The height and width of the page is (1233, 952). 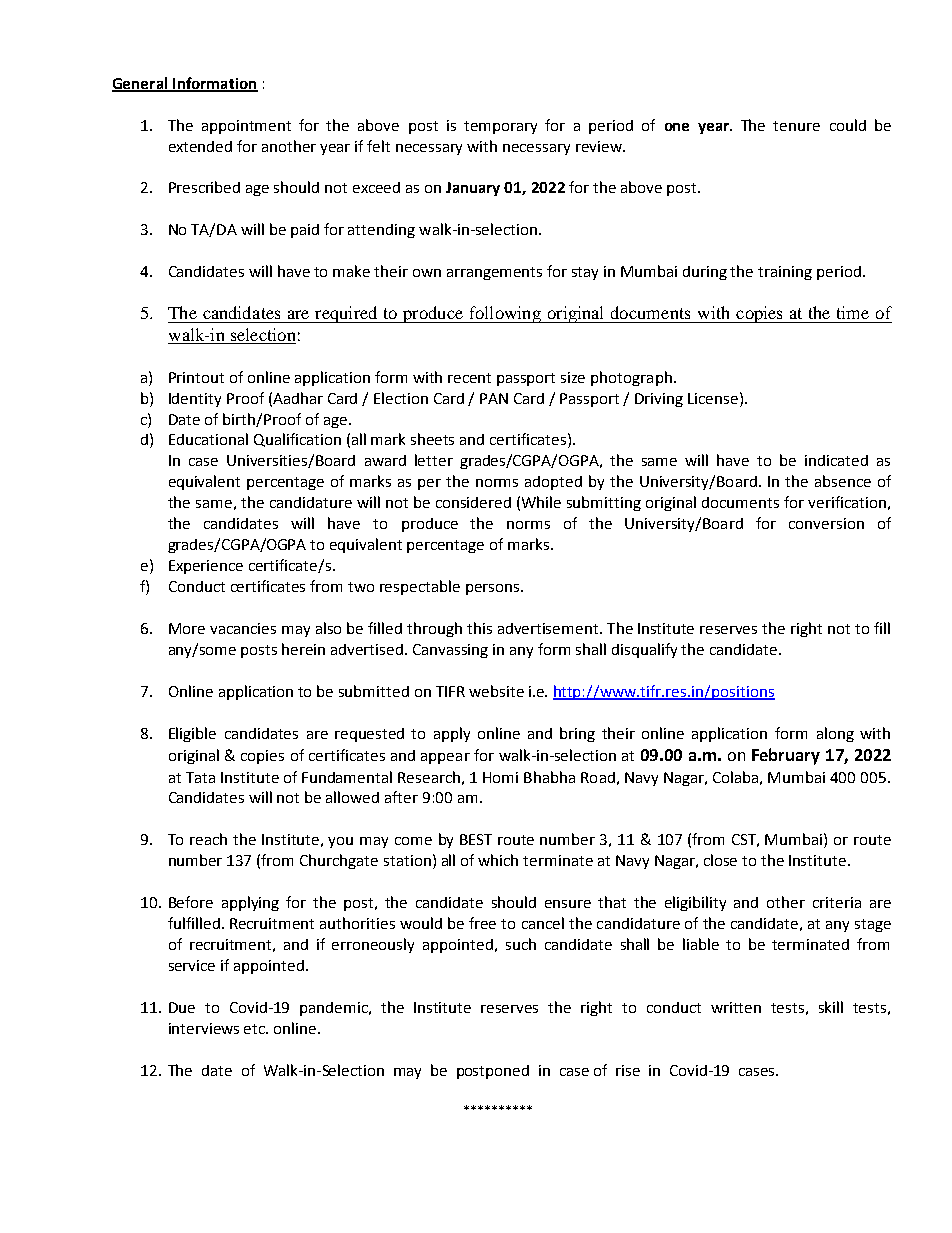 What do you see at coordinates (786, 756) in the page?
I see `February` at bounding box center [786, 756].
